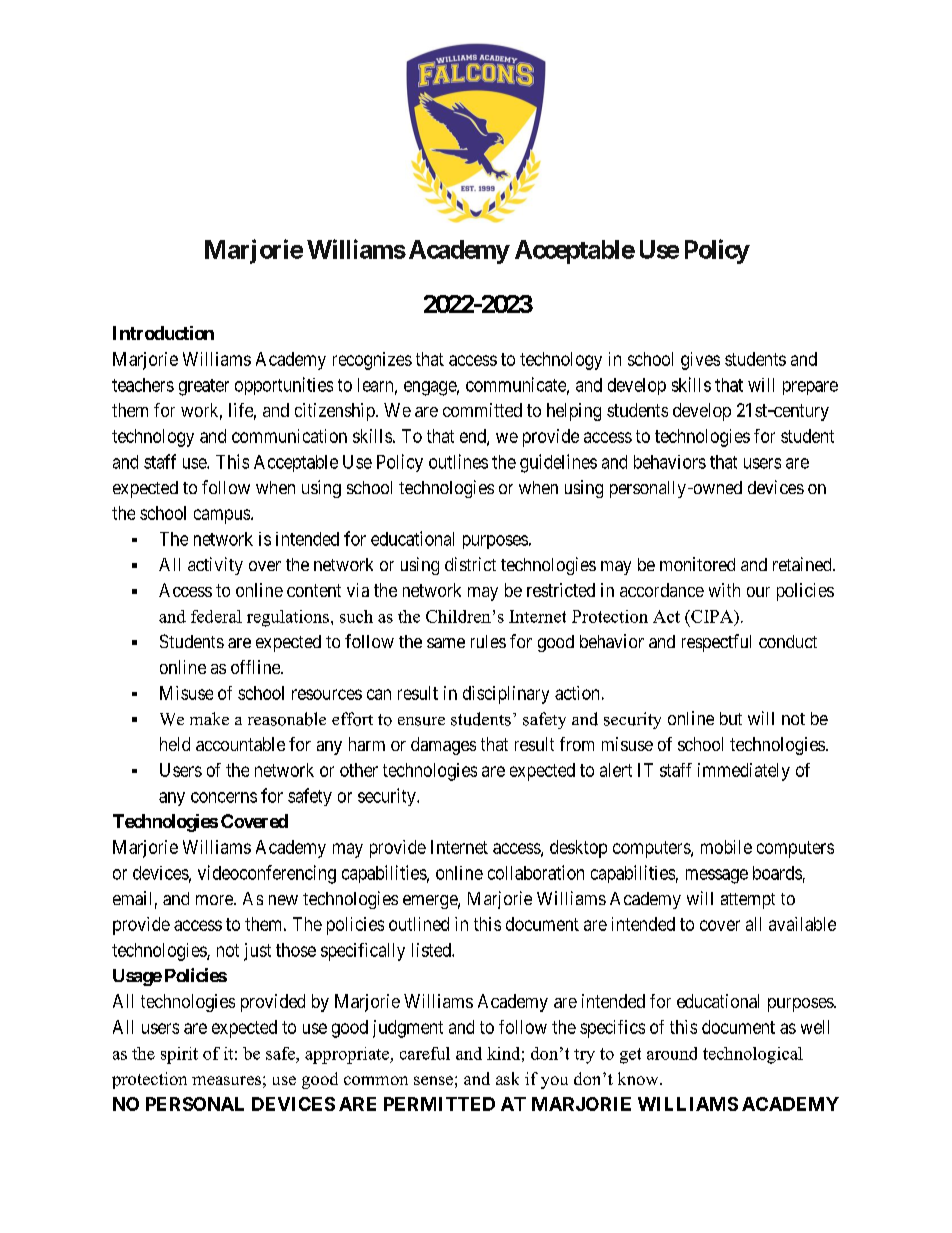 This image has height=1233, width=952. What do you see at coordinates (204, 387) in the image?
I see `greater` at bounding box center [204, 387].
